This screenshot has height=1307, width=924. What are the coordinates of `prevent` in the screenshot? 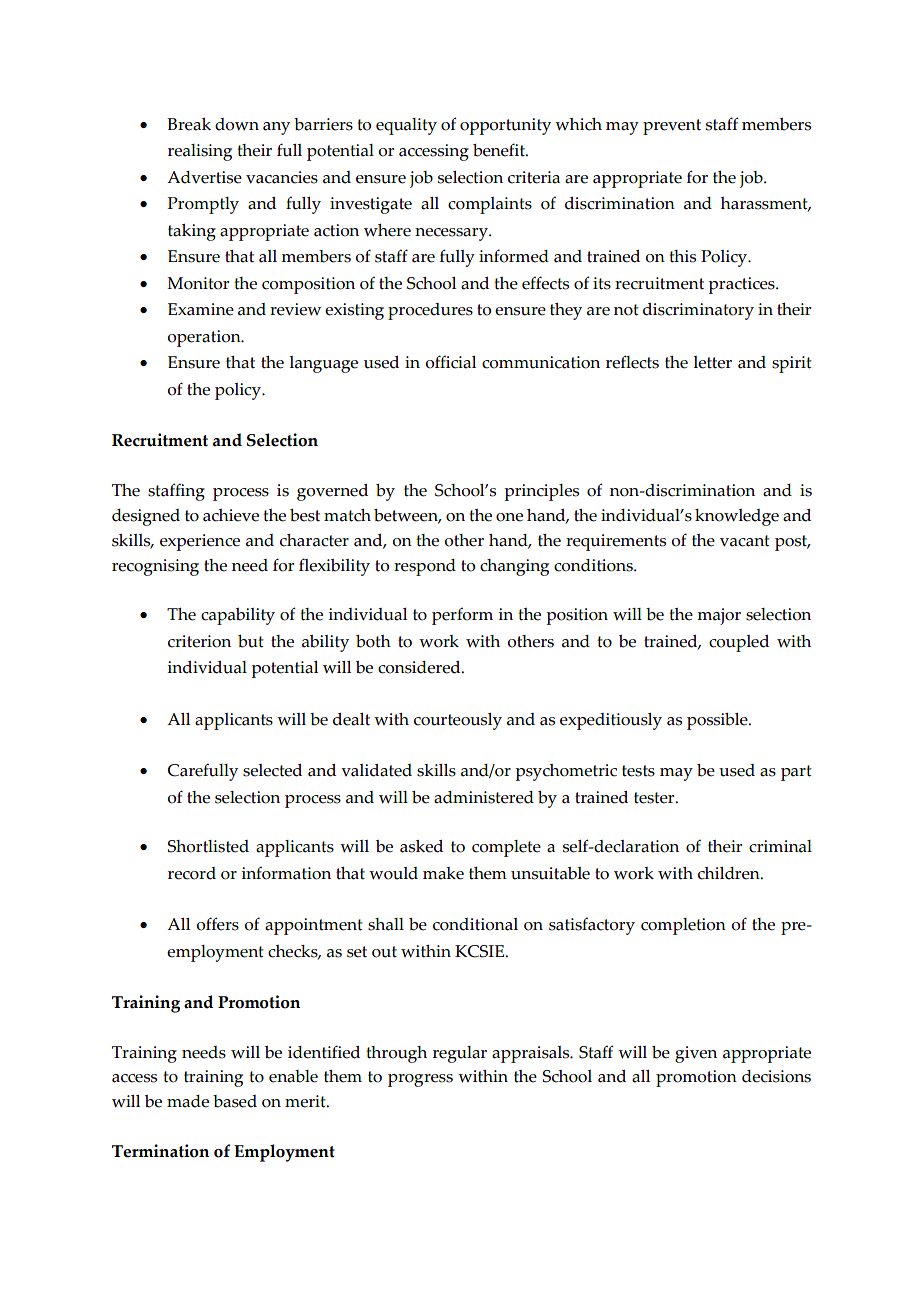 It's located at (672, 127).
